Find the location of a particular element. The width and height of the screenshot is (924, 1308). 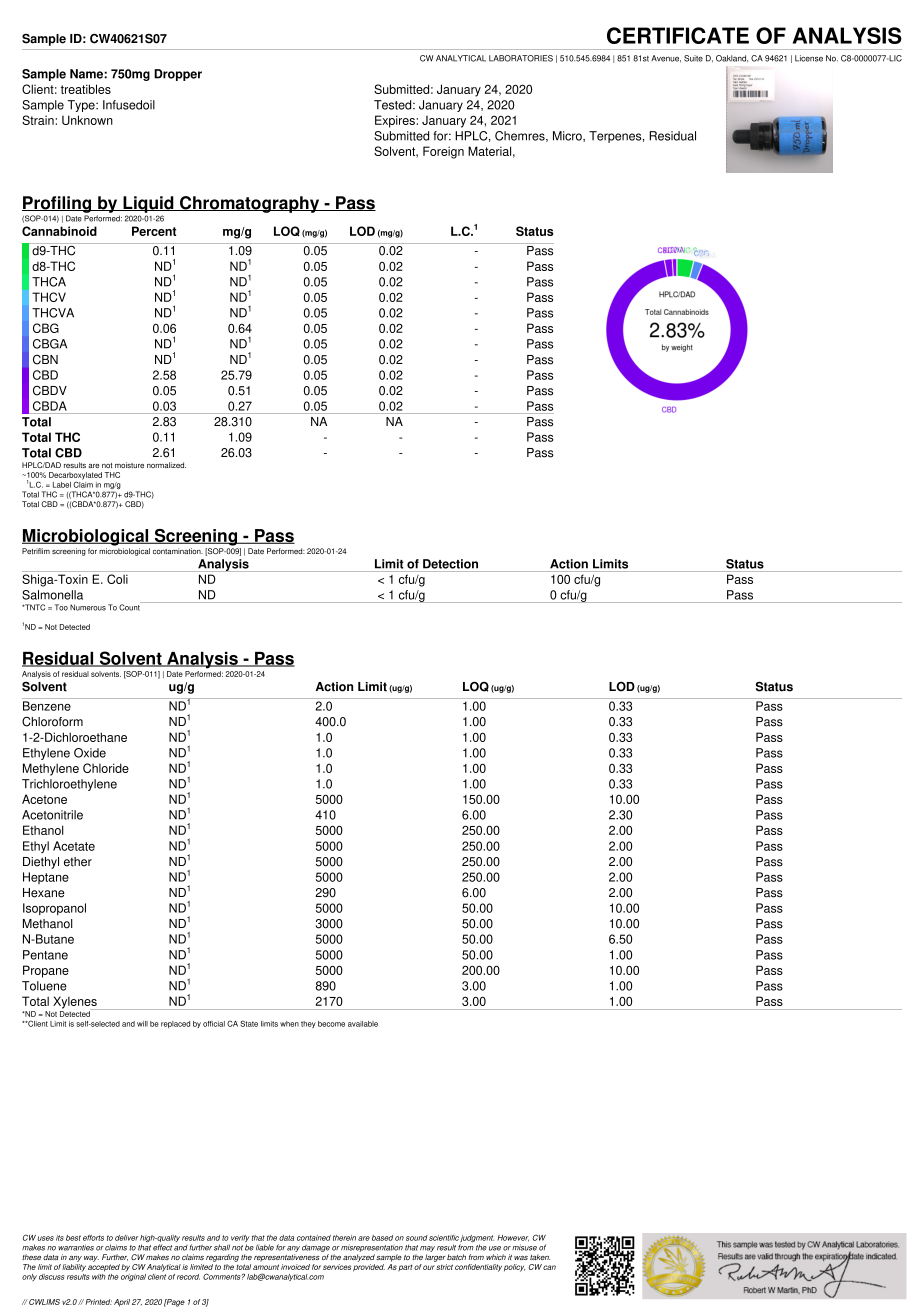

Oakland is located at coordinates (732, 59).
